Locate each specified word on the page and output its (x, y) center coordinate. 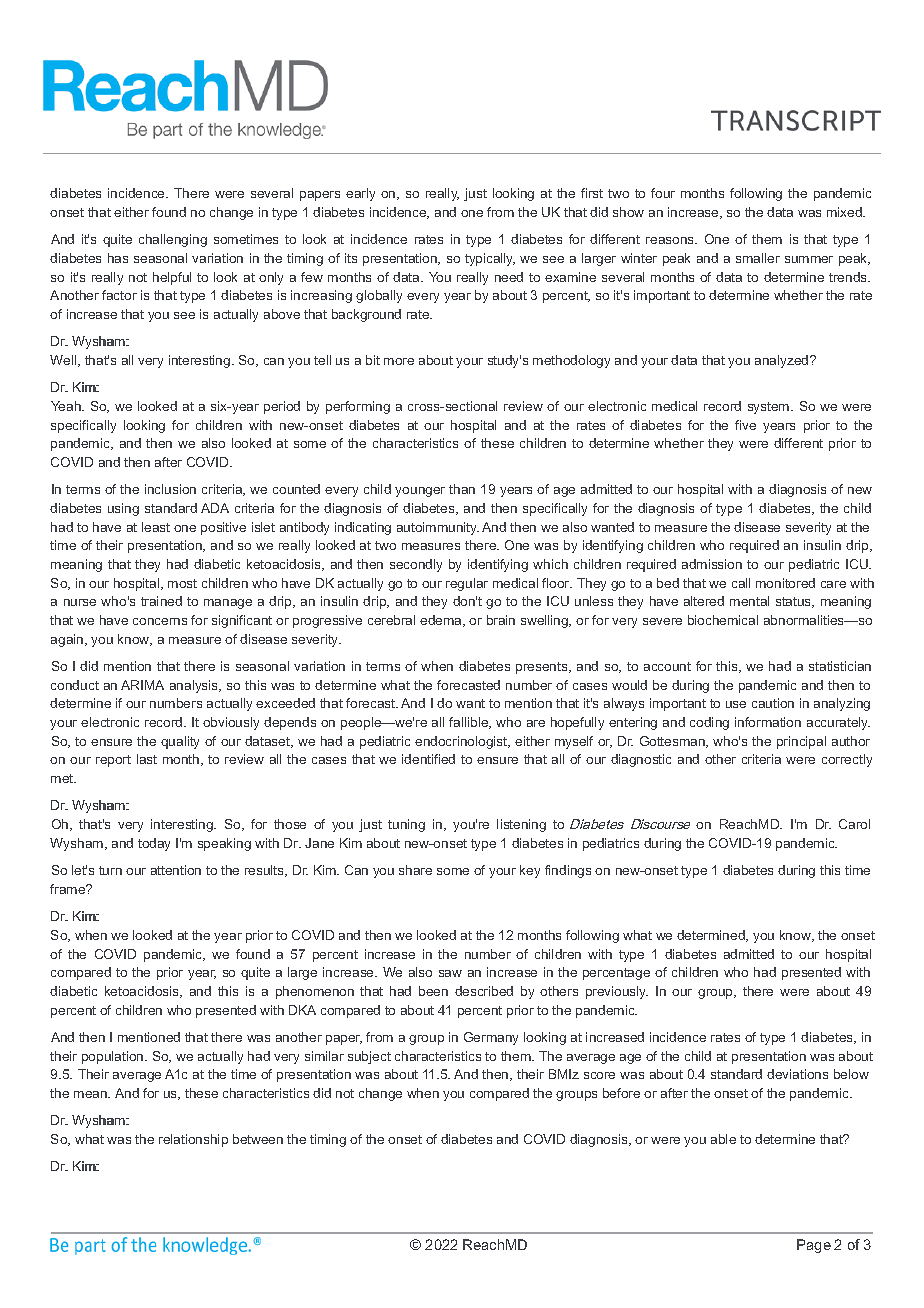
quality (180, 742)
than (462, 489)
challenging (173, 240)
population (114, 1057)
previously (617, 992)
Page (814, 1246)
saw (450, 973)
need (509, 277)
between (258, 1139)
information (768, 722)
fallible (470, 723)
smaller (758, 258)
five (745, 425)
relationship (193, 1140)
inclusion (170, 489)
